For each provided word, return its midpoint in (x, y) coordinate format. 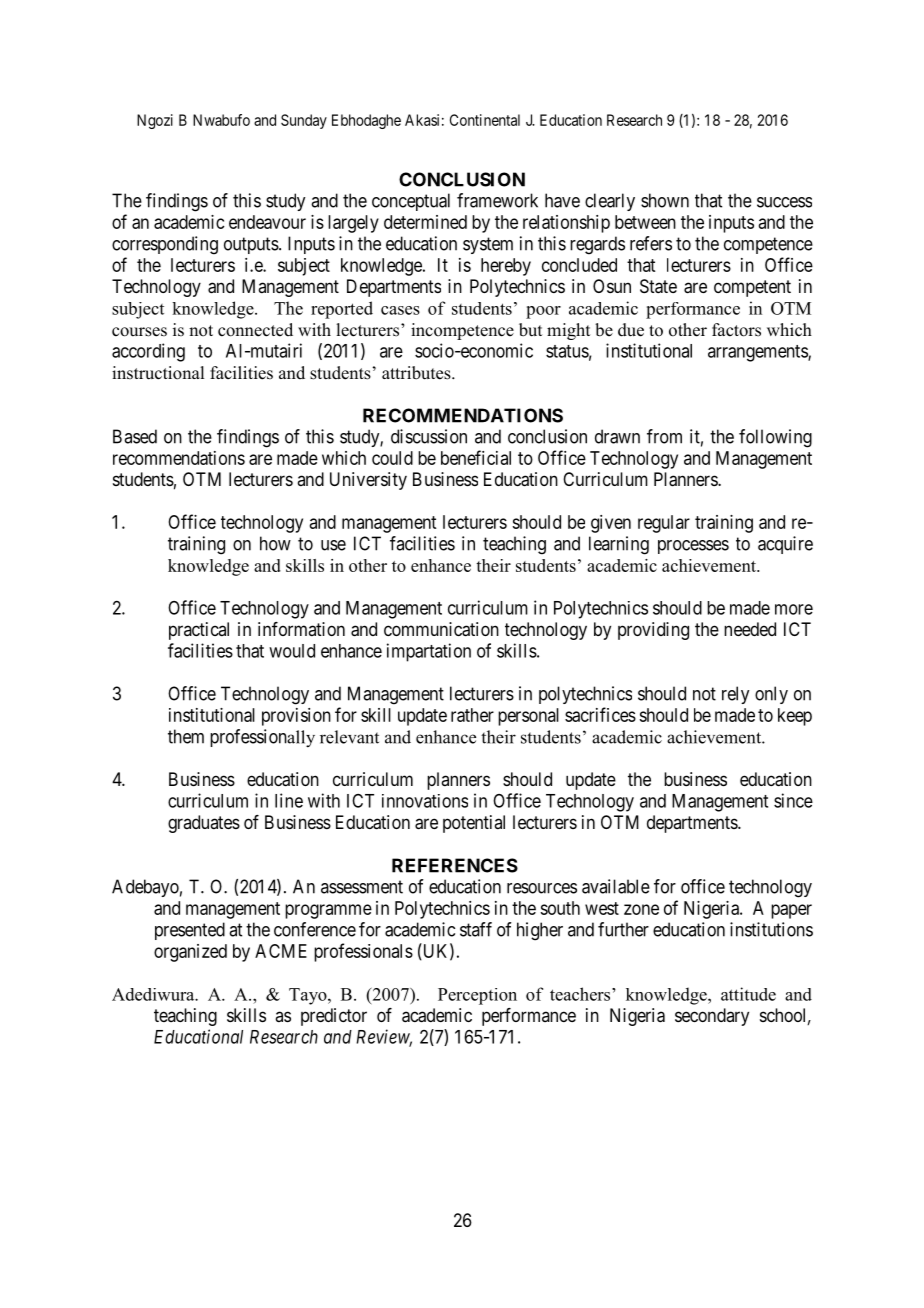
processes (693, 547)
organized (190, 953)
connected (255, 330)
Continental (485, 120)
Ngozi (155, 121)
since (793, 800)
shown (665, 200)
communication (441, 629)
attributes (417, 373)
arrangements (758, 353)
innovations (425, 801)
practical (199, 631)
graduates (204, 824)
